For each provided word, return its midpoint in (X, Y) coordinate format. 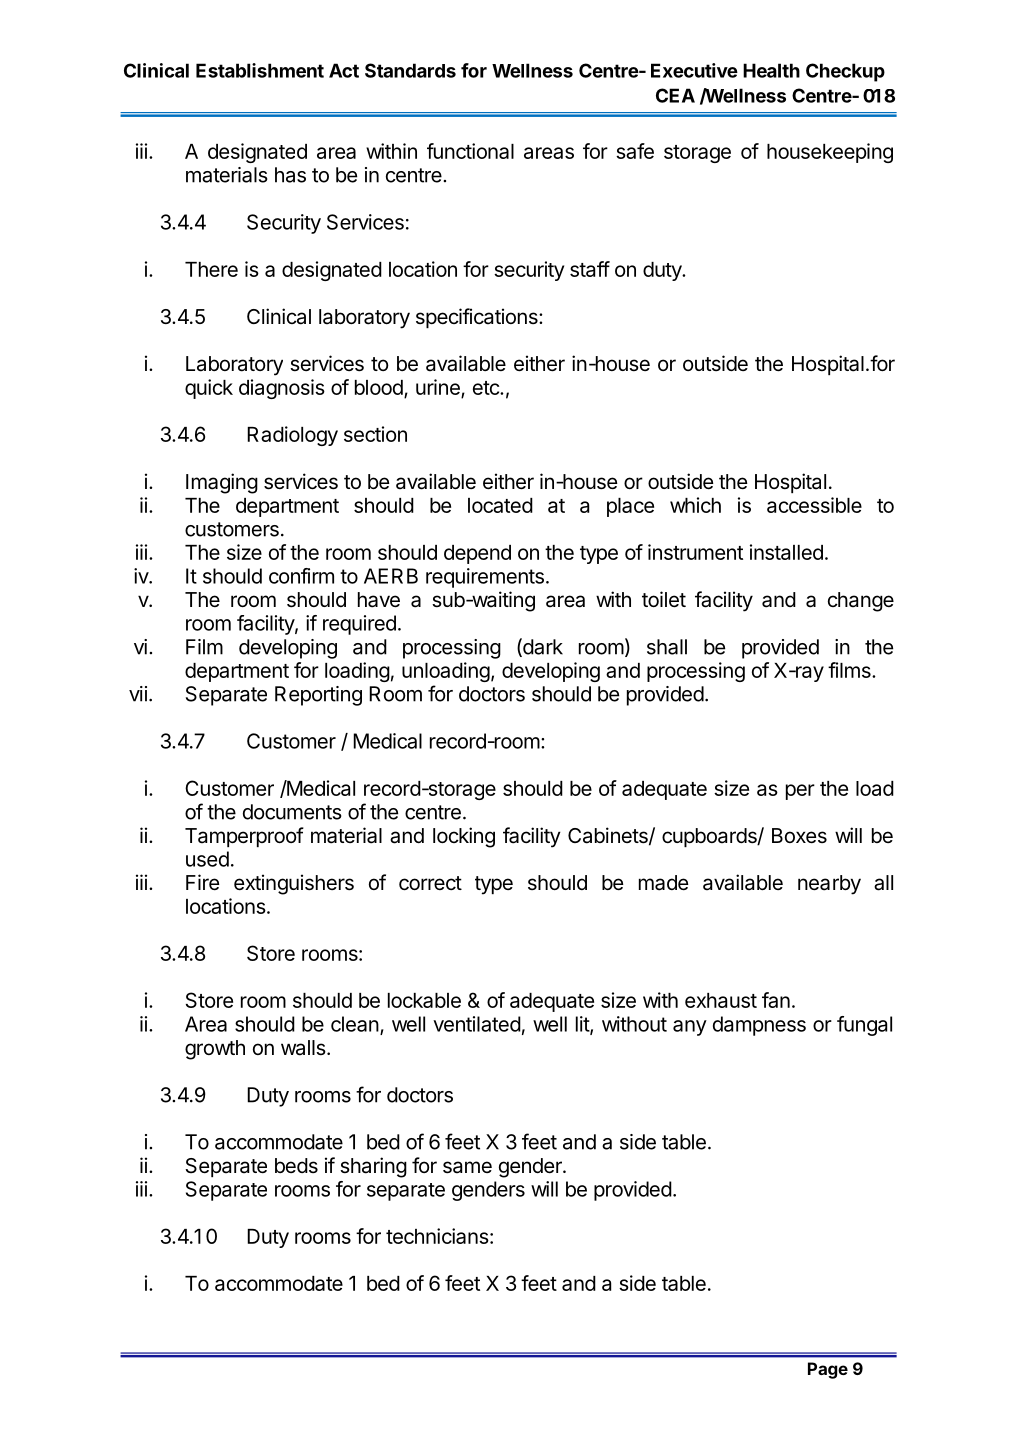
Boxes (799, 836)
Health (771, 70)
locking (464, 837)
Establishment (260, 70)
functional (470, 151)
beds (296, 1165)
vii (138, 694)
